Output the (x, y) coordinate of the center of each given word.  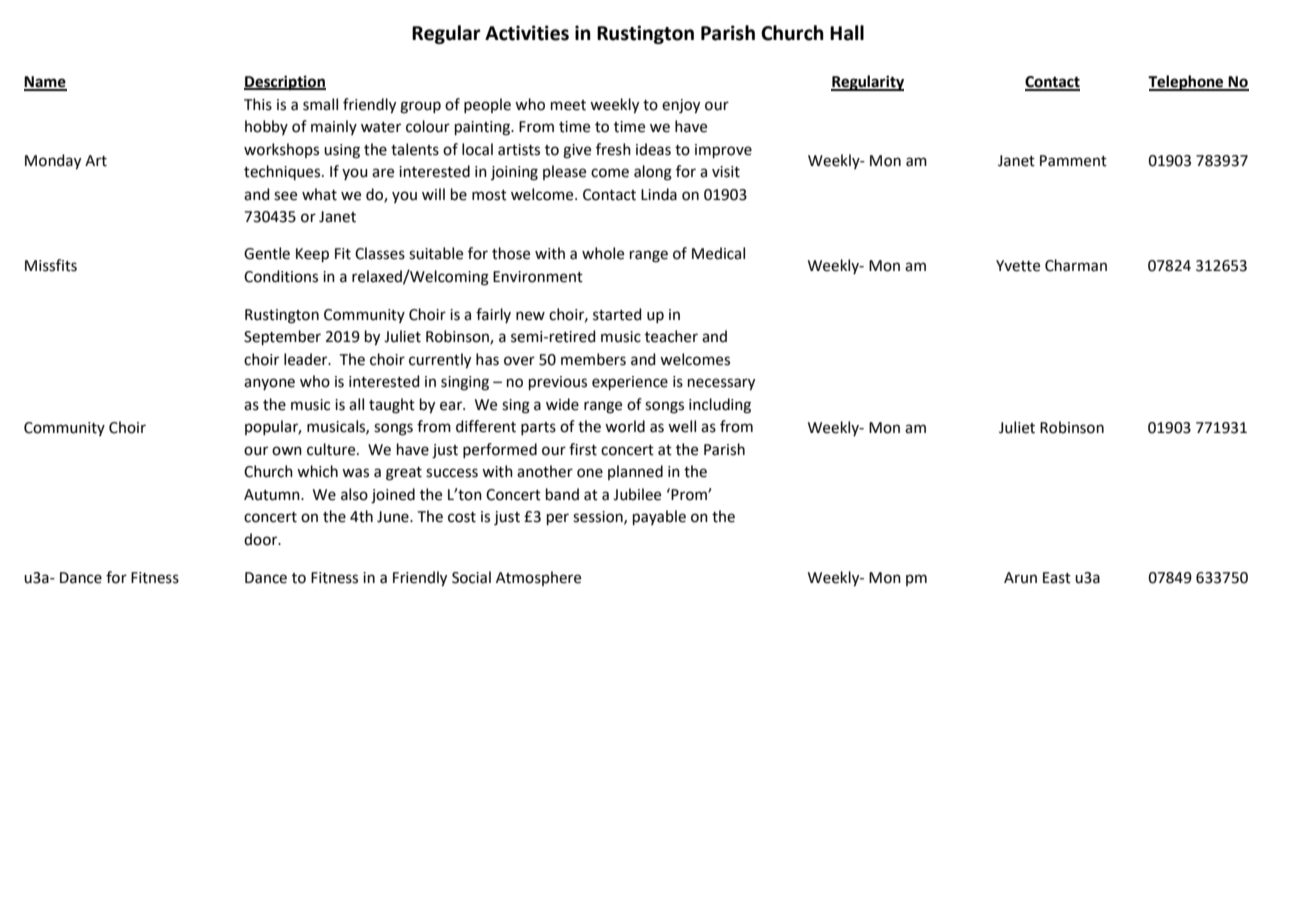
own (287, 451)
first (583, 449)
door (262, 539)
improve (723, 151)
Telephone (1187, 83)
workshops (281, 150)
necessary (721, 384)
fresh (613, 149)
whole (603, 253)
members (593, 359)
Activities (527, 33)
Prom (689, 494)
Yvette (1018, 266)
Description (285, 83)
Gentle (267, 253)
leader (307, 359)
